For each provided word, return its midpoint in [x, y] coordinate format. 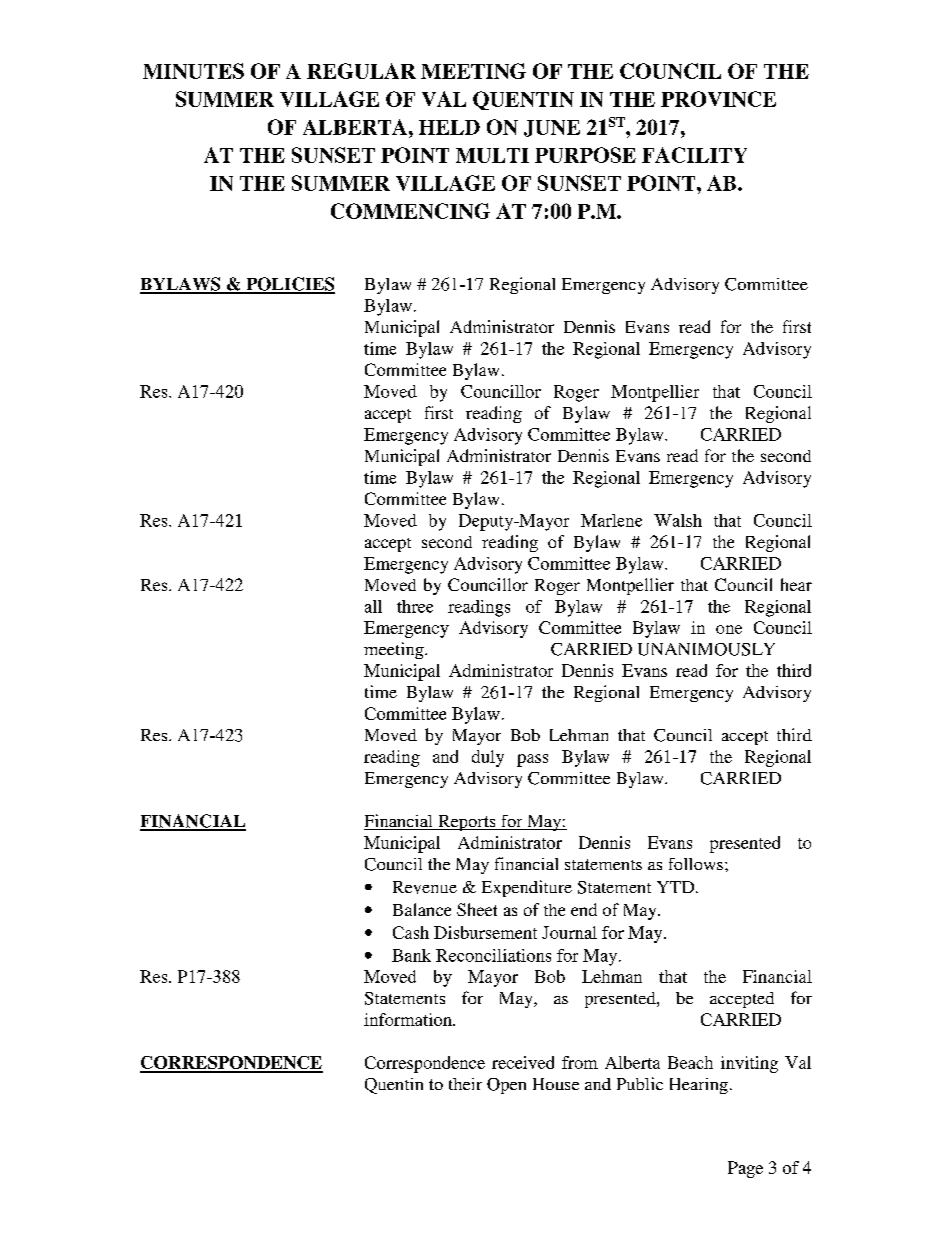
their [465, 1084]
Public [640, 1083]
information [409, 1019]
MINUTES [193, 71]
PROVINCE [718, 99]
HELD [449, 127]
